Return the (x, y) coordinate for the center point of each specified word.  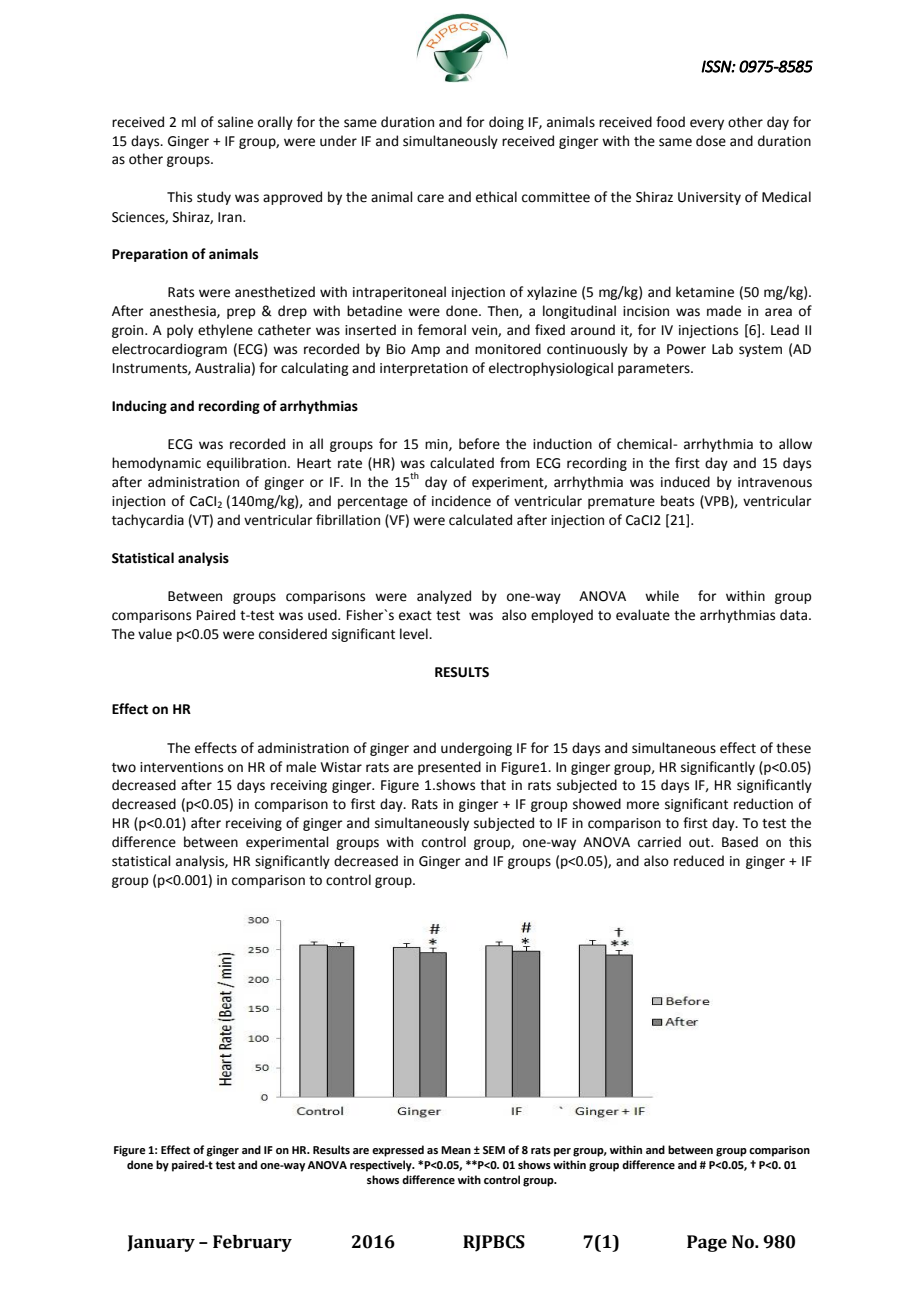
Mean (456, 1150)
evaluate (643, 615)
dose (711, 141)
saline (235, 122)
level (415, 634)
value (155, 634)
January (161, 1243)
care (430, 198)
